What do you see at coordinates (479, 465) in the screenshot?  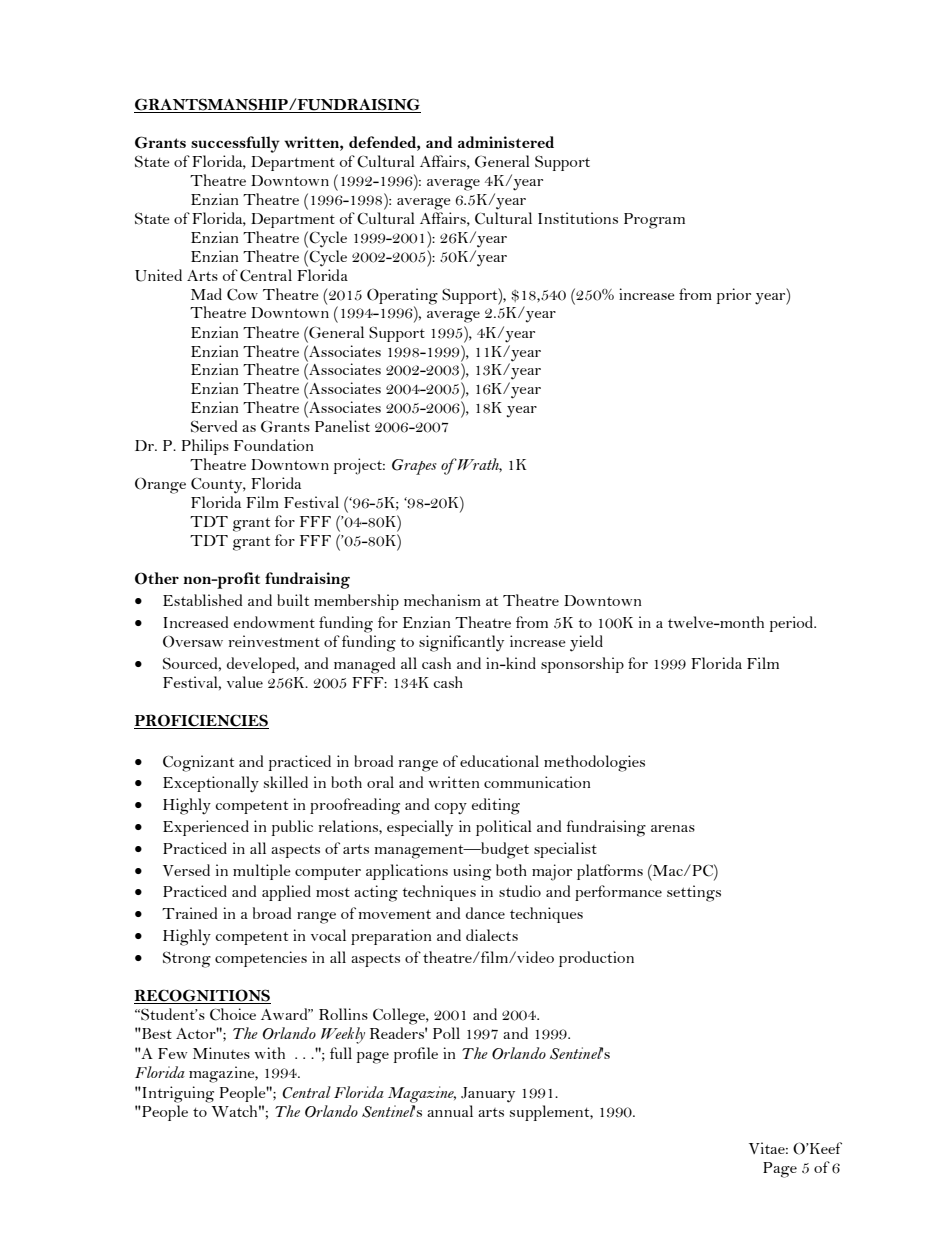 I see `Wrath` at bounding box center [479, 465].
